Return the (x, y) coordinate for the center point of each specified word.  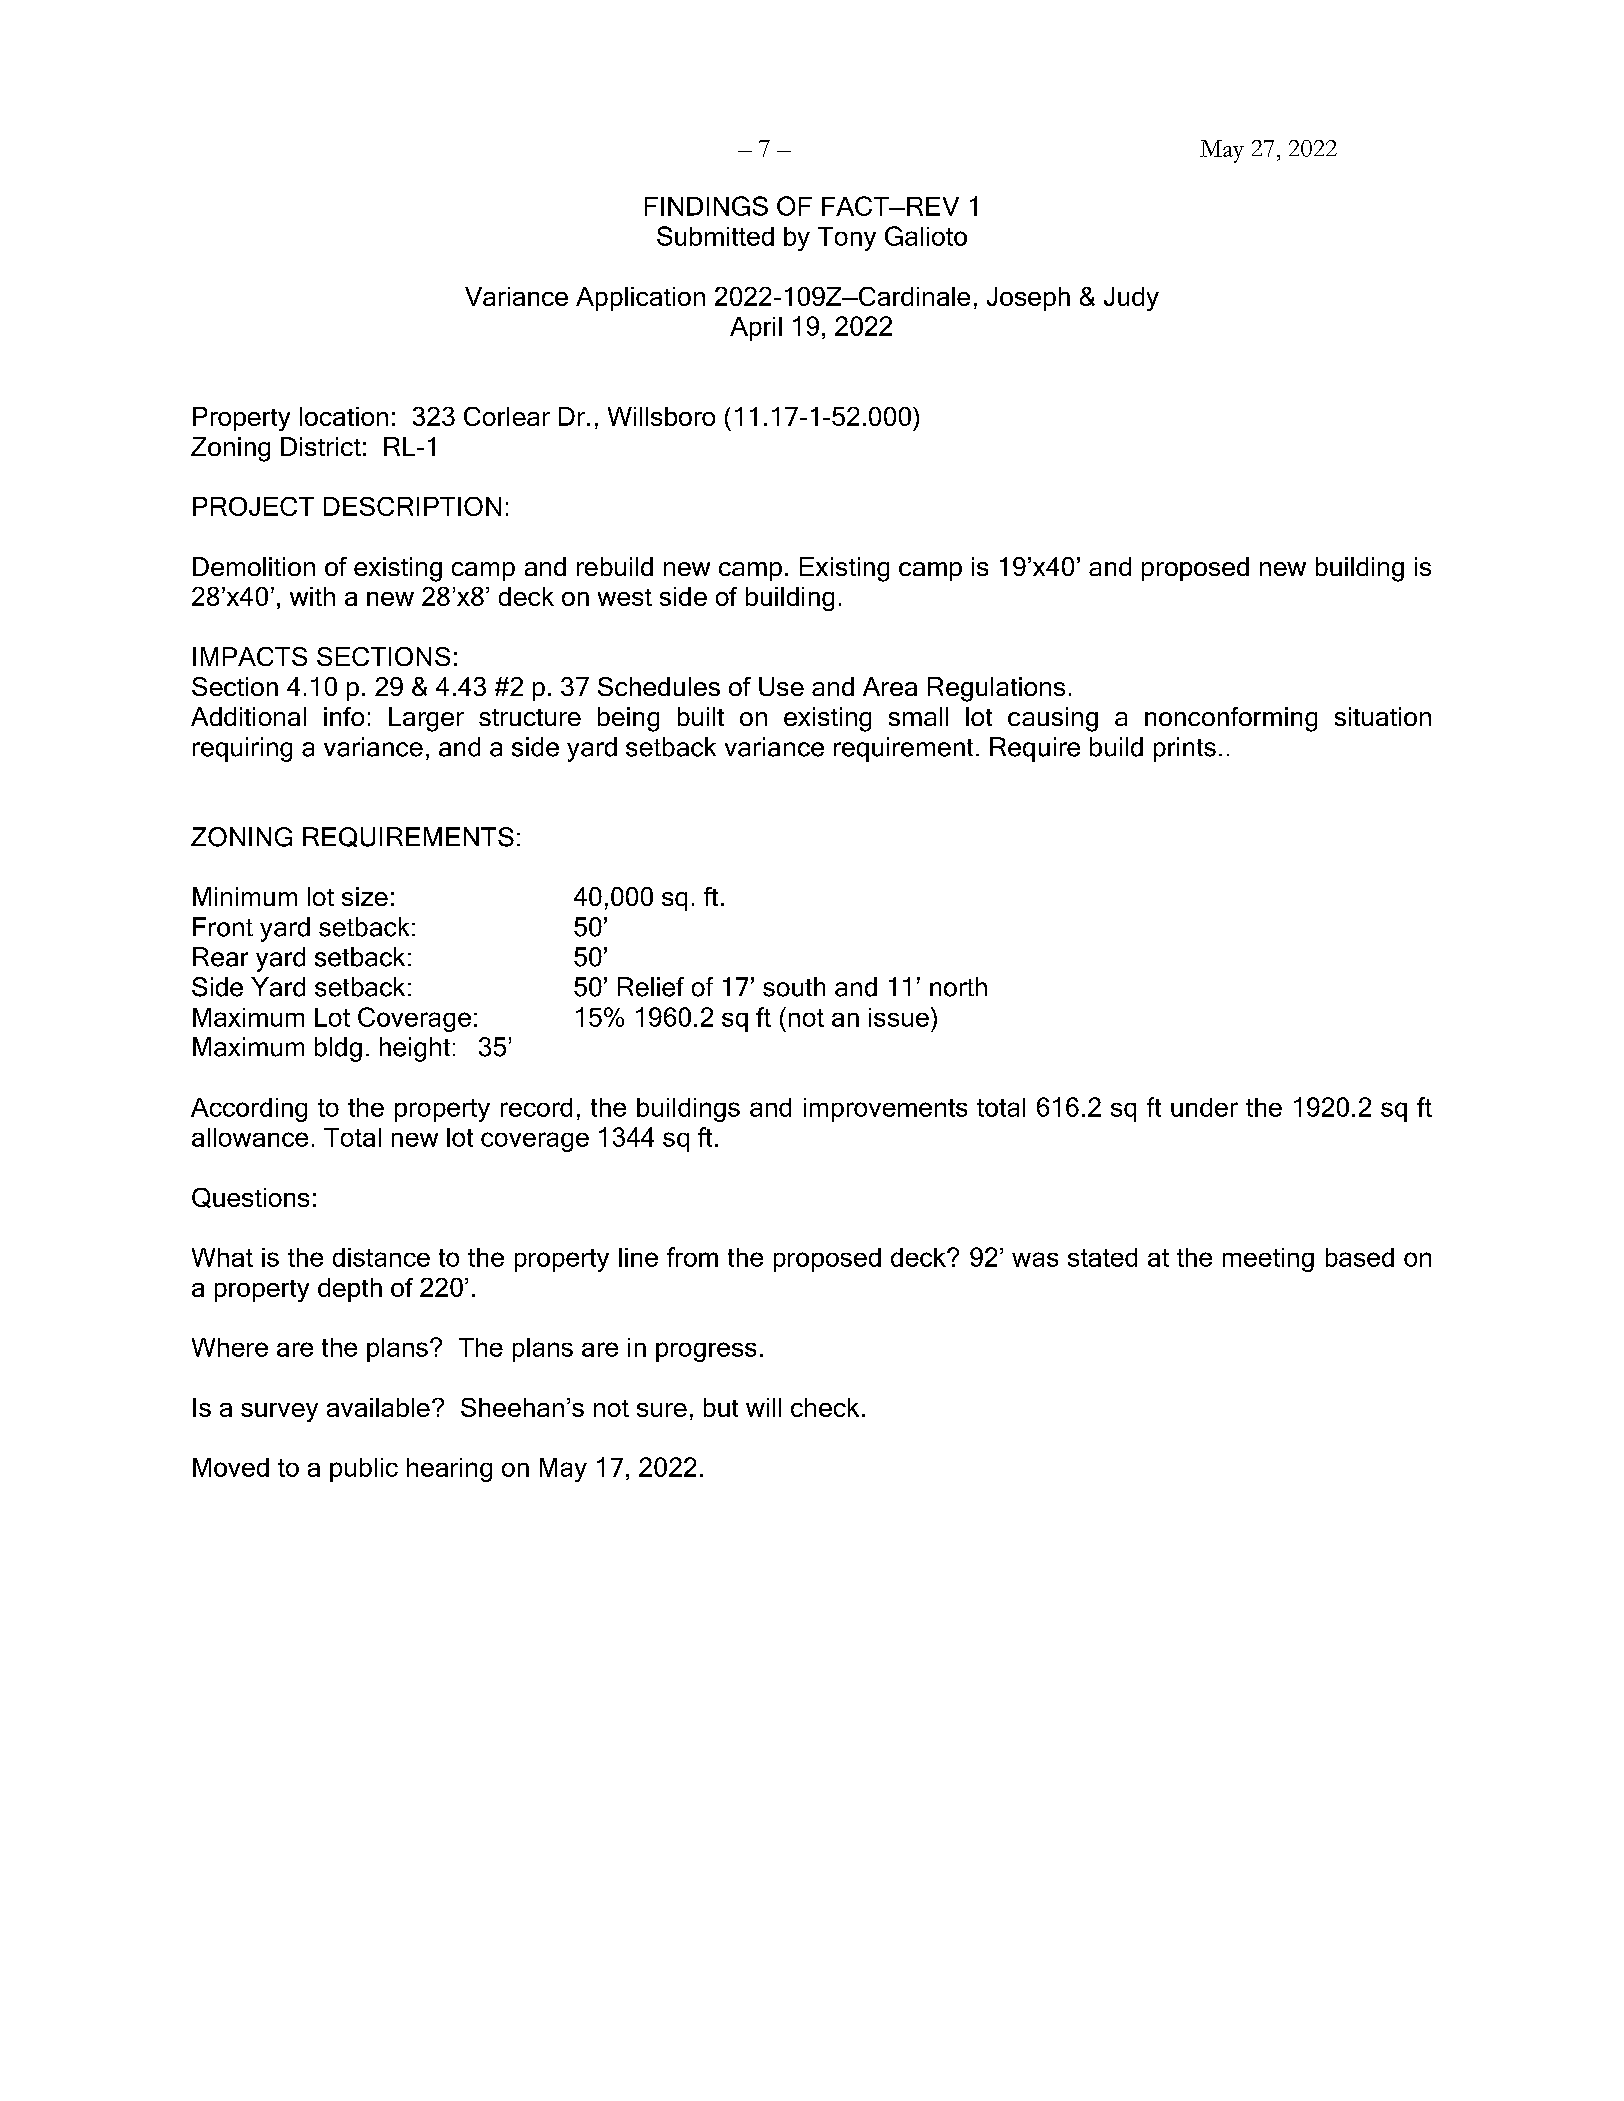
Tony (847, 239)
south (794, 987)
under (1204, 1107)
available (378, 1407)
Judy (1131, 299)
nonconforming (1231, 719)
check (825, 1407)
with (312, 596)
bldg (338, 1049)
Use (781, 686)
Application (640, 299)
